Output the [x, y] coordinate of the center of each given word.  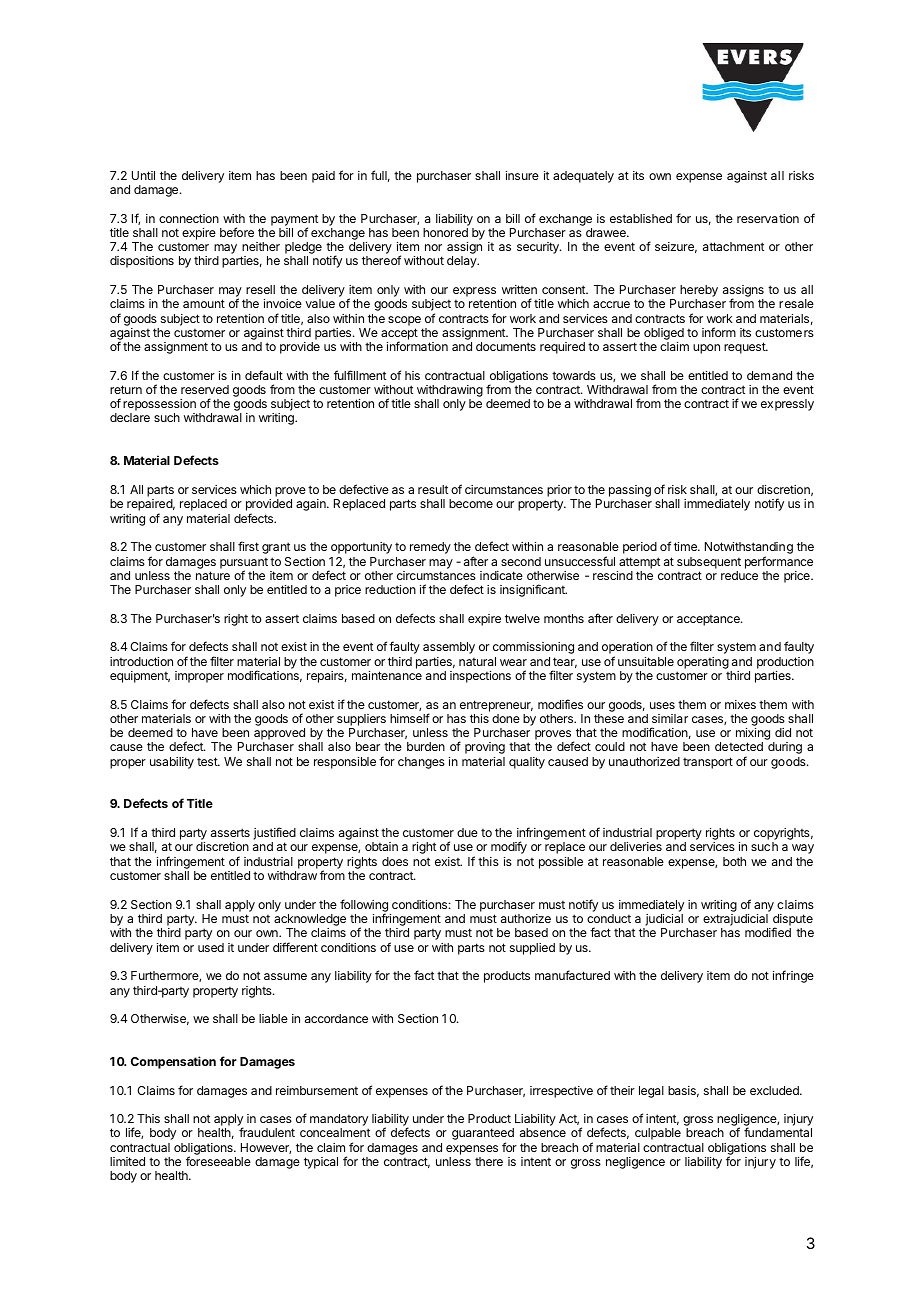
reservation [768, 218]
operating [703, 663]
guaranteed [483, 1135]
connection [189, 218]
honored [445, 232]
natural [477, 661]
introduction [141, 661]
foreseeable [218, 1161]
